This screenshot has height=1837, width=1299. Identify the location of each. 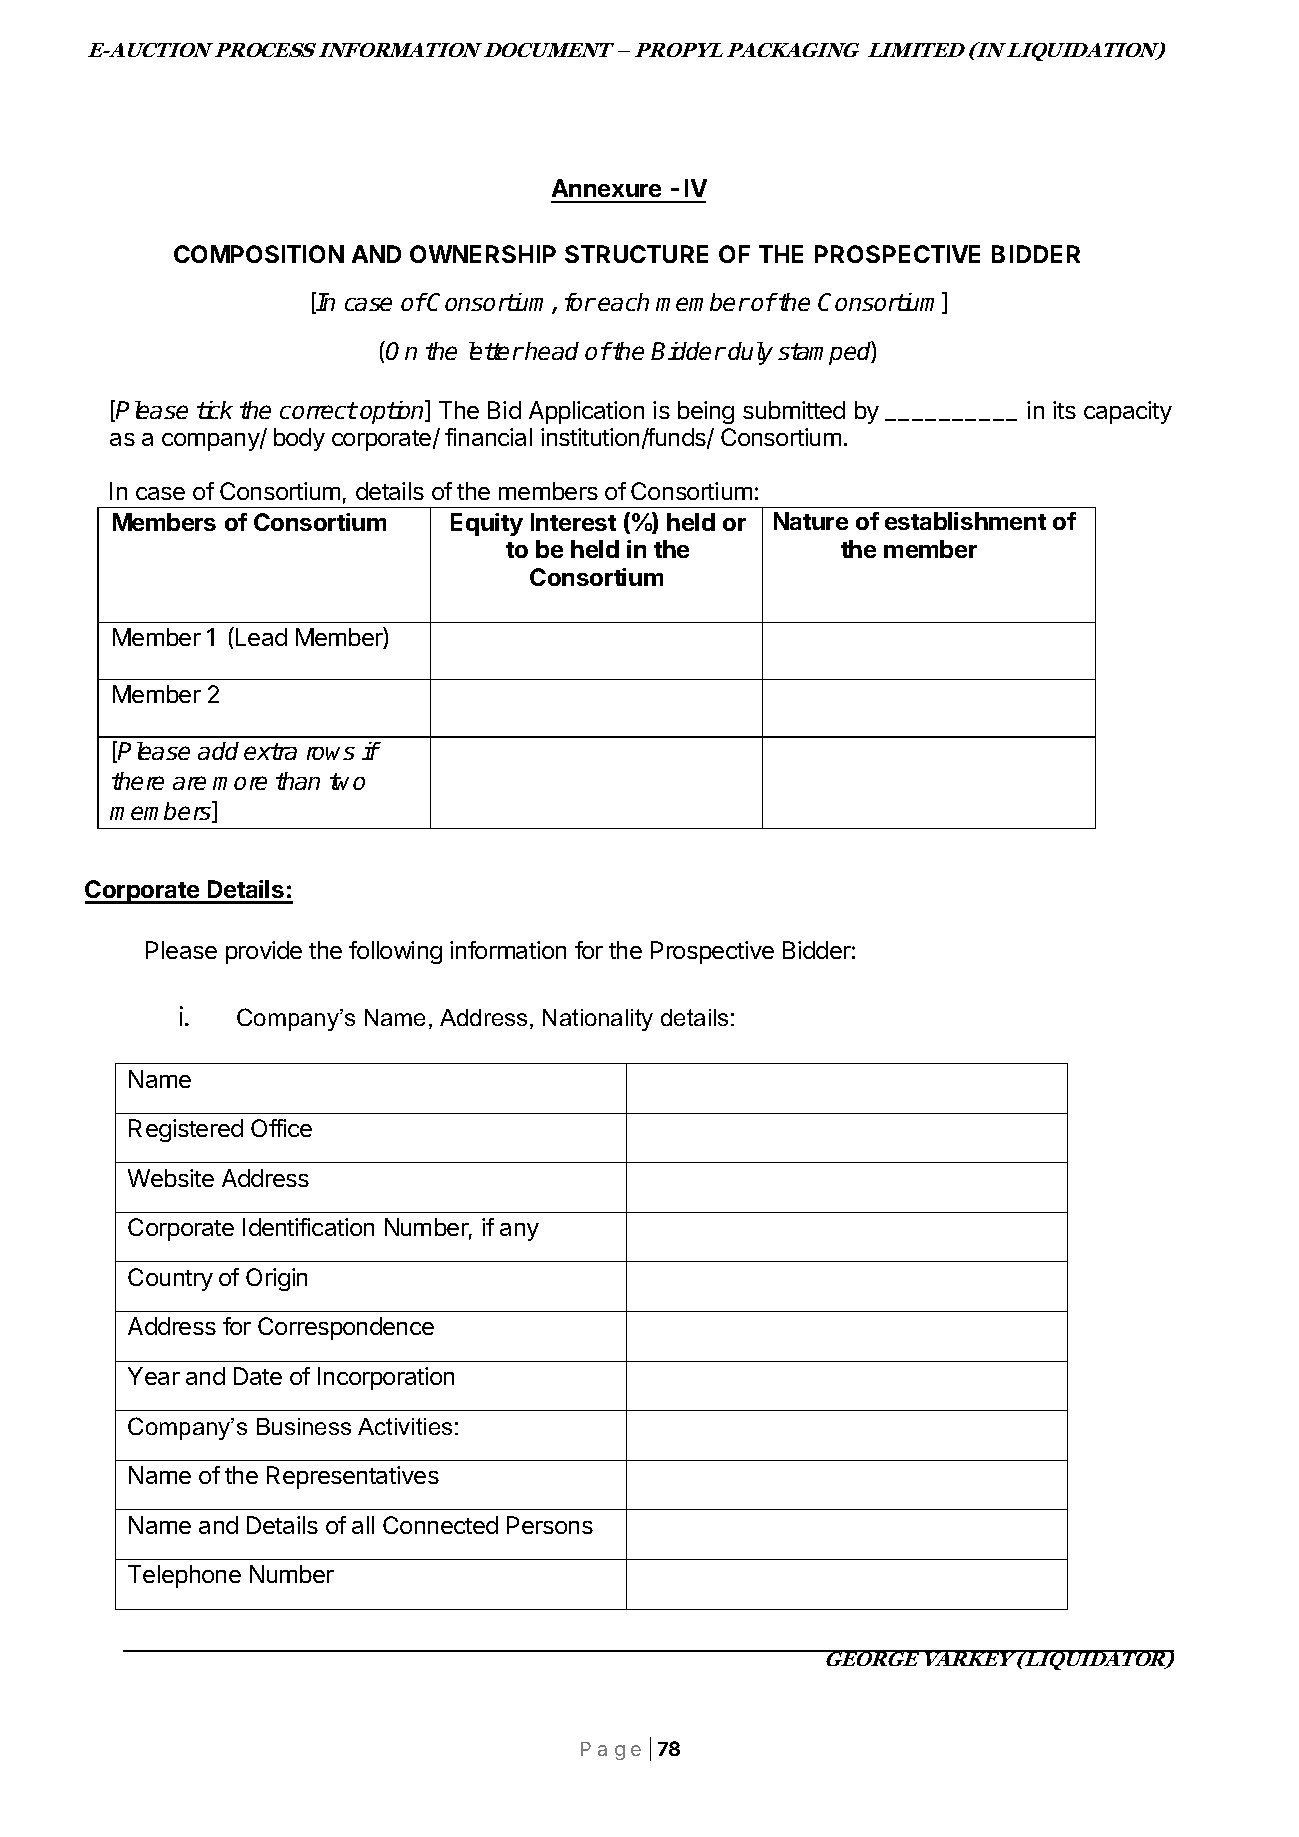
(623, 302).
